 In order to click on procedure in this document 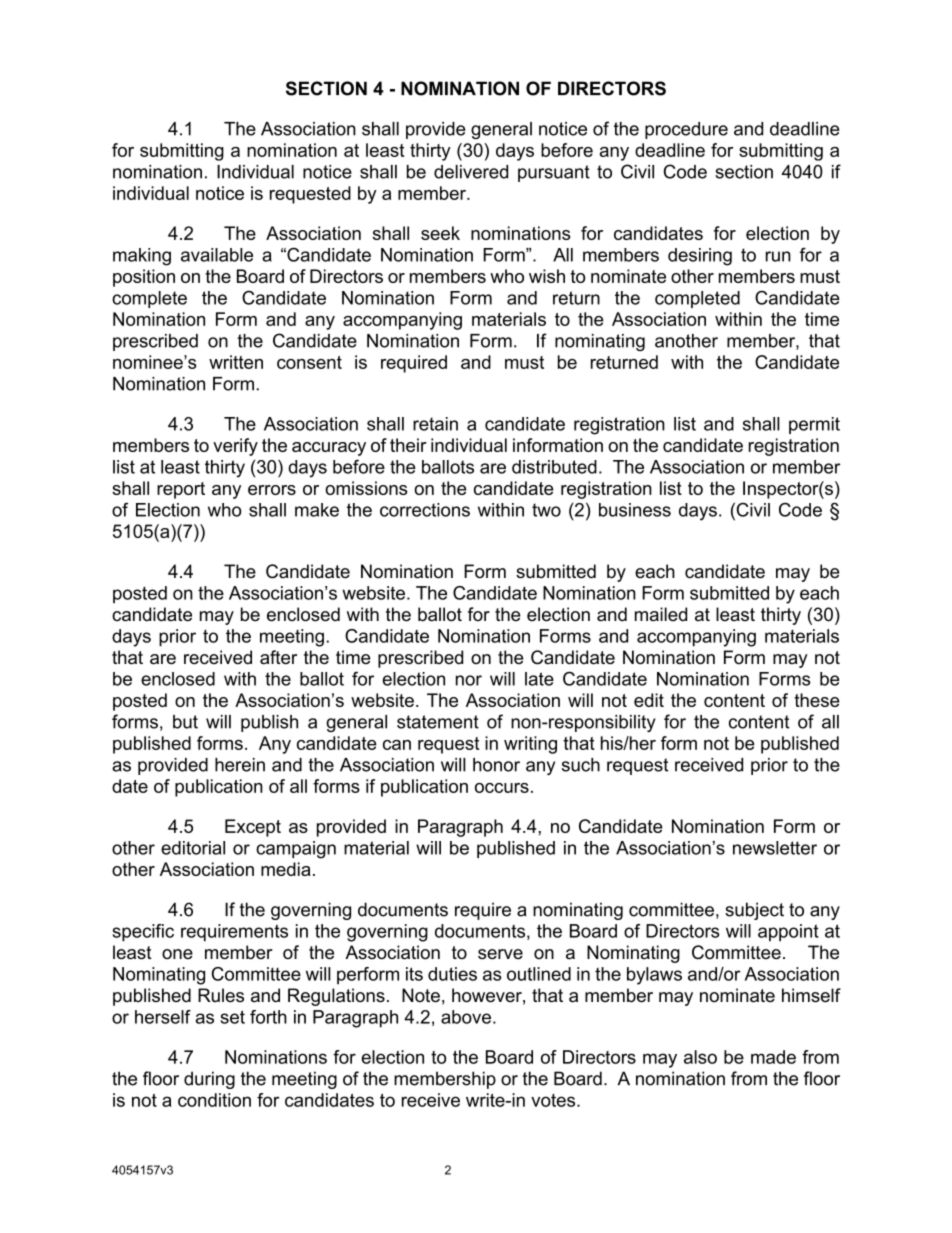, I will do `click(686, 130)`.
